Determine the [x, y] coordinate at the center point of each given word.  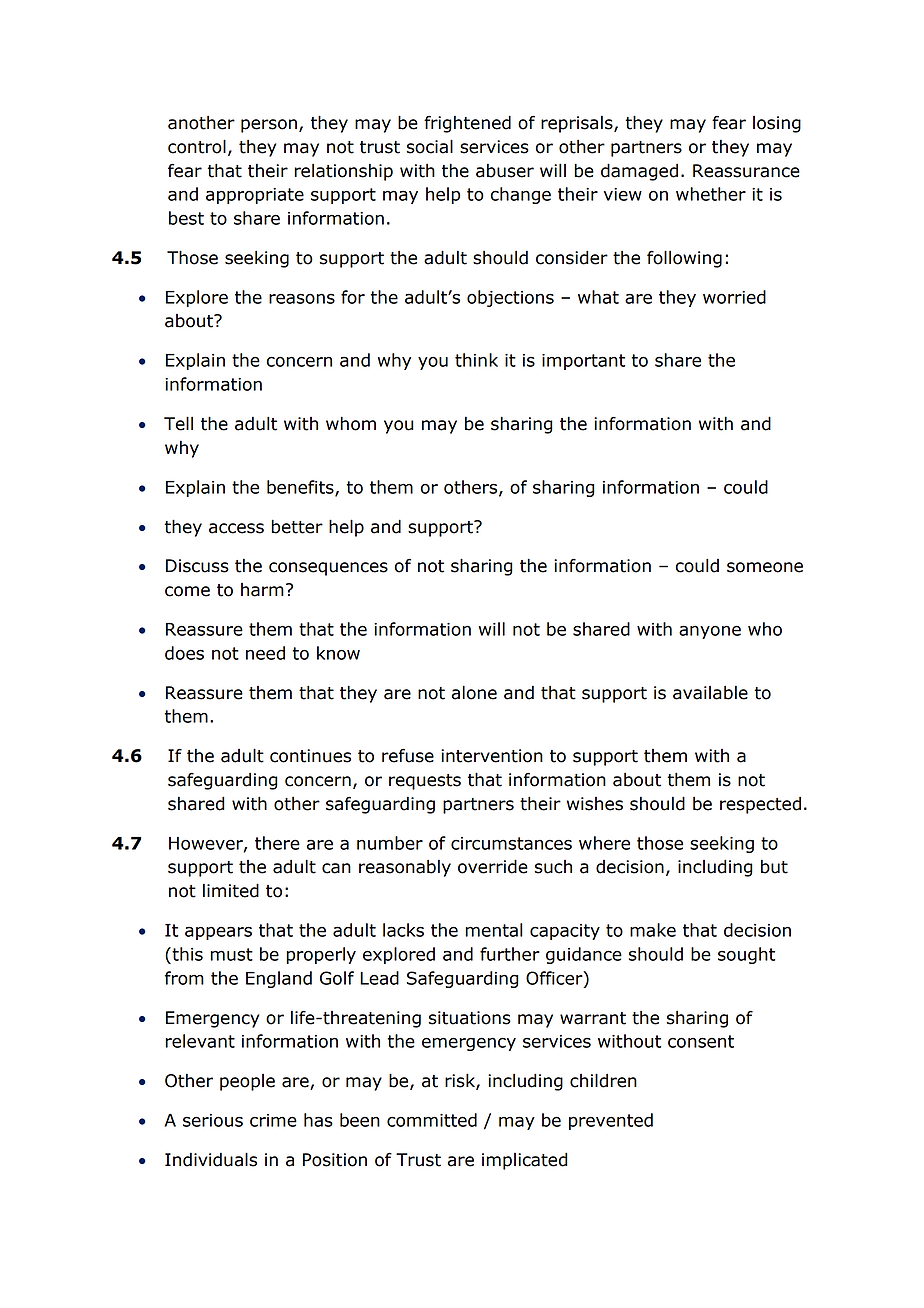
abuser [505, 171]
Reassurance [746, 171]
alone [474, 692]
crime [273, 1120]
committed [432, 1120]
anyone [710, 632]
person [269, 126]
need [265, 653]
